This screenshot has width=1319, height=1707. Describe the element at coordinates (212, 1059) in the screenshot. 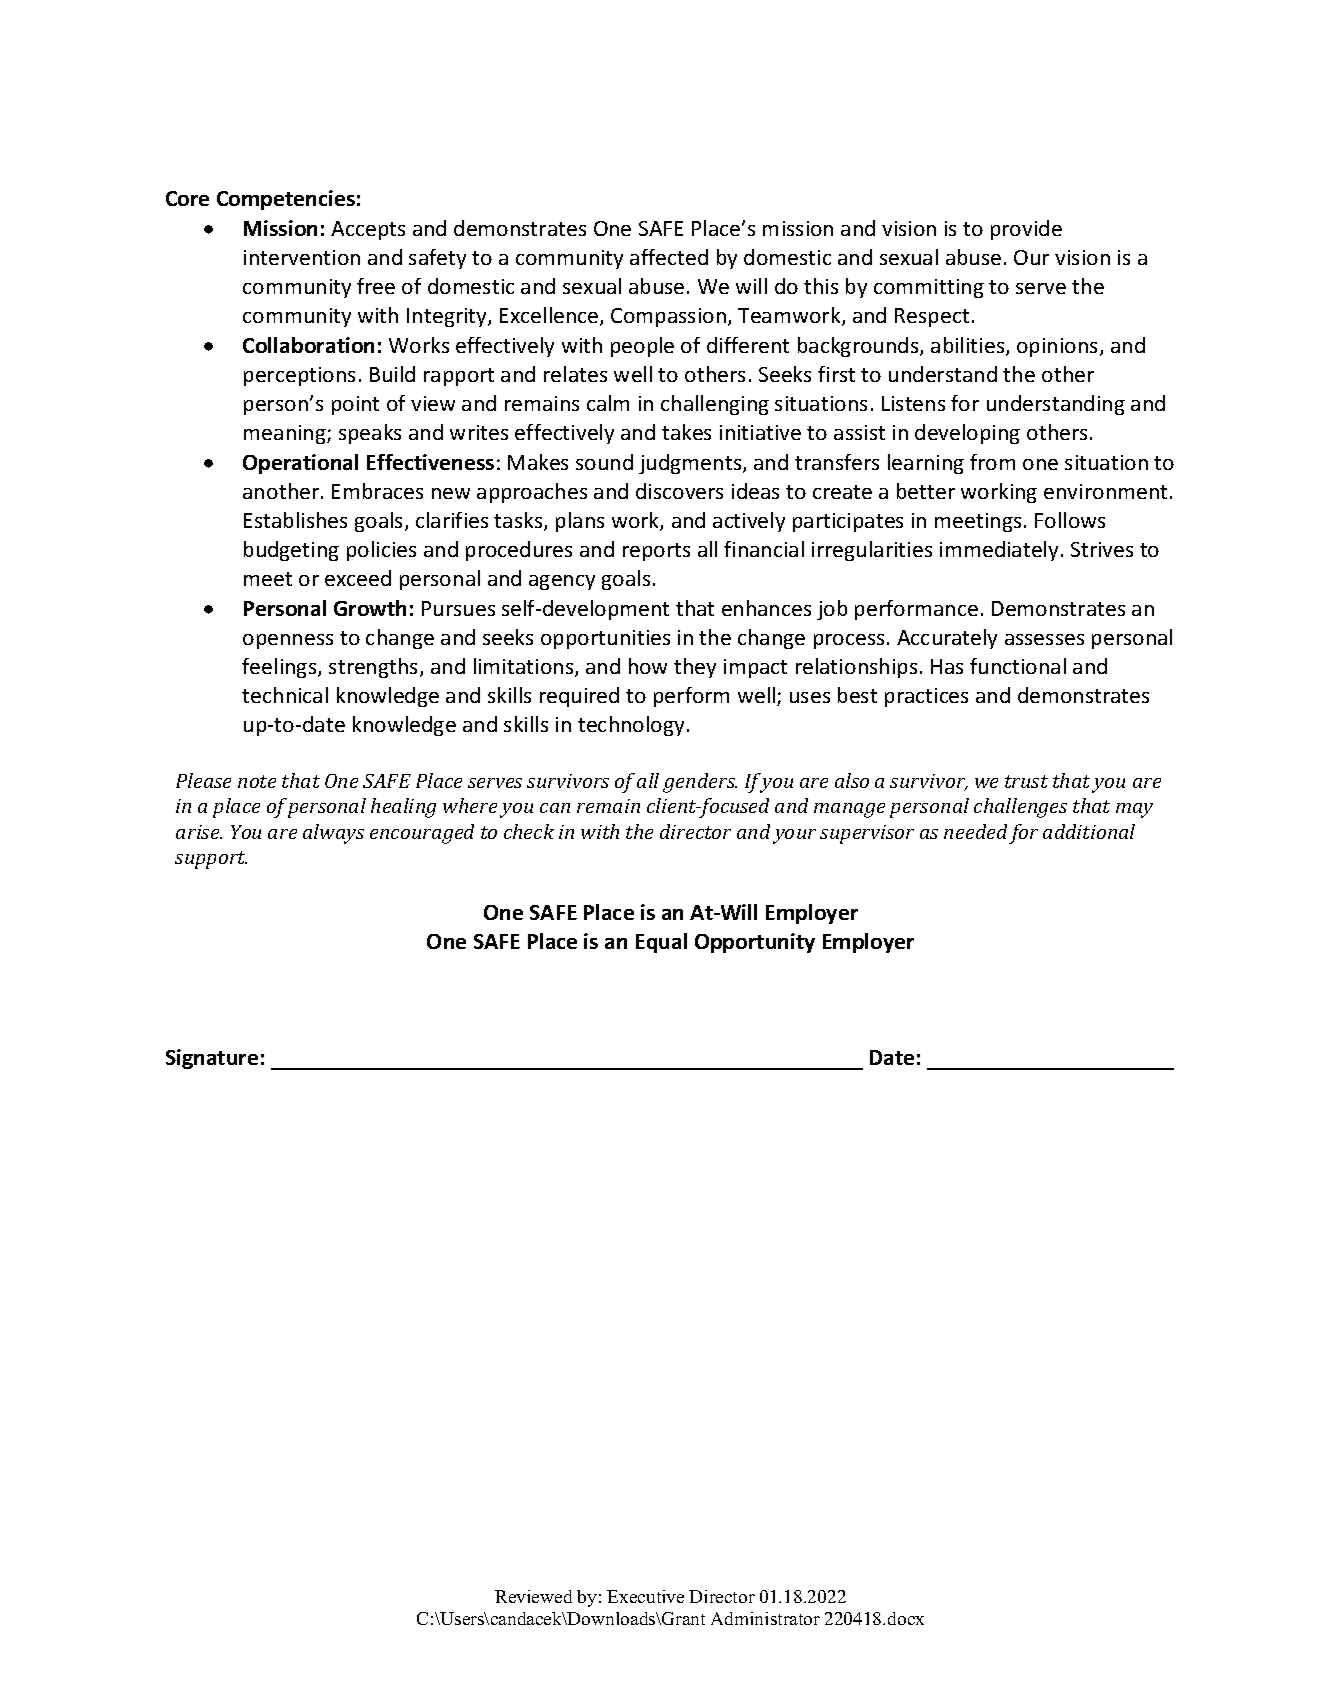

I see `Signature` at that location.
